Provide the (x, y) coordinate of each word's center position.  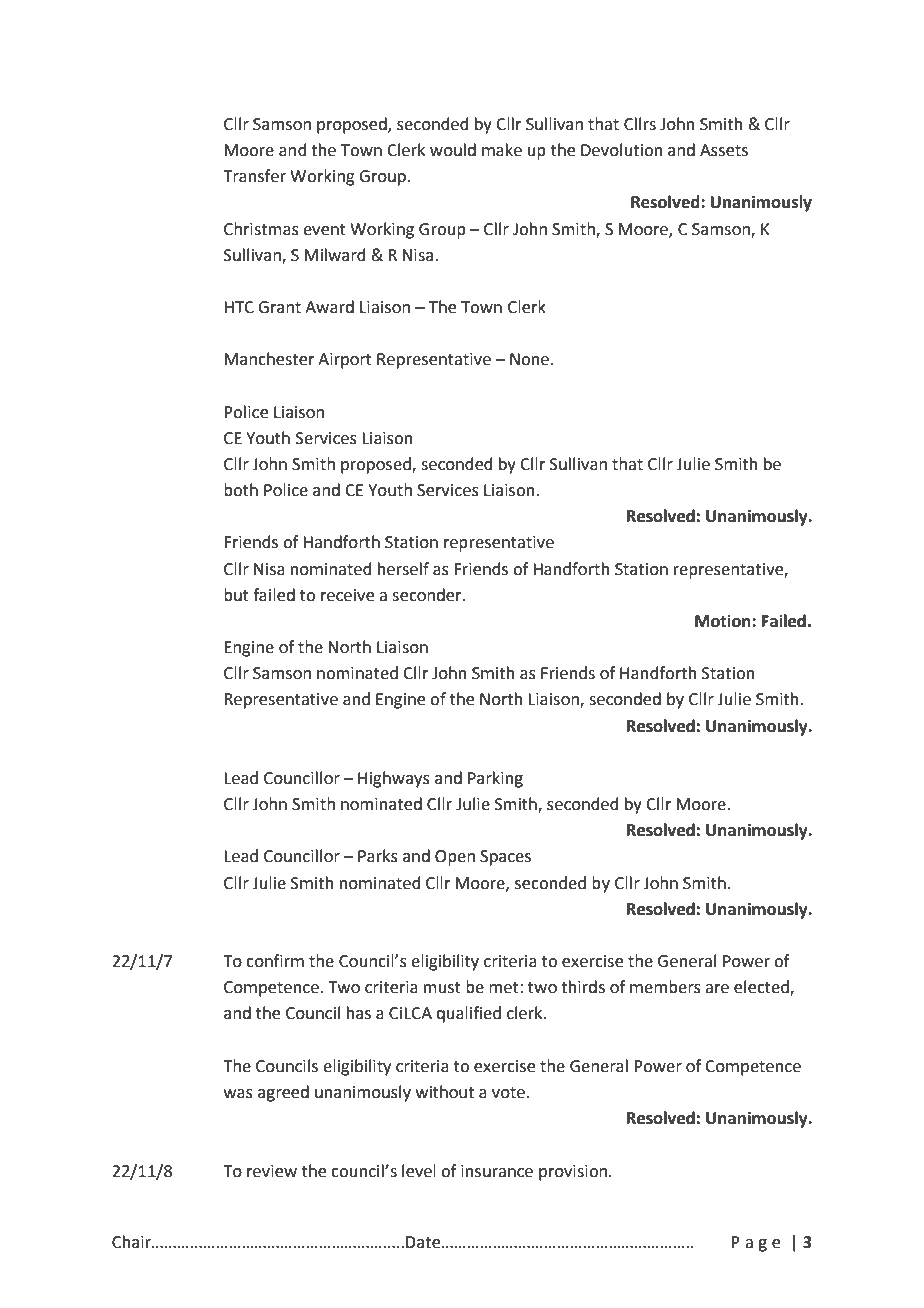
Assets (724, 150)
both (241, 490)
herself (403, 569)
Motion (724, 621)
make (502, 150)
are (717, 989)
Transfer (254, 176)
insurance (497, 1171)
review (272, 1171)
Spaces (505, 858)
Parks (378, 856)
